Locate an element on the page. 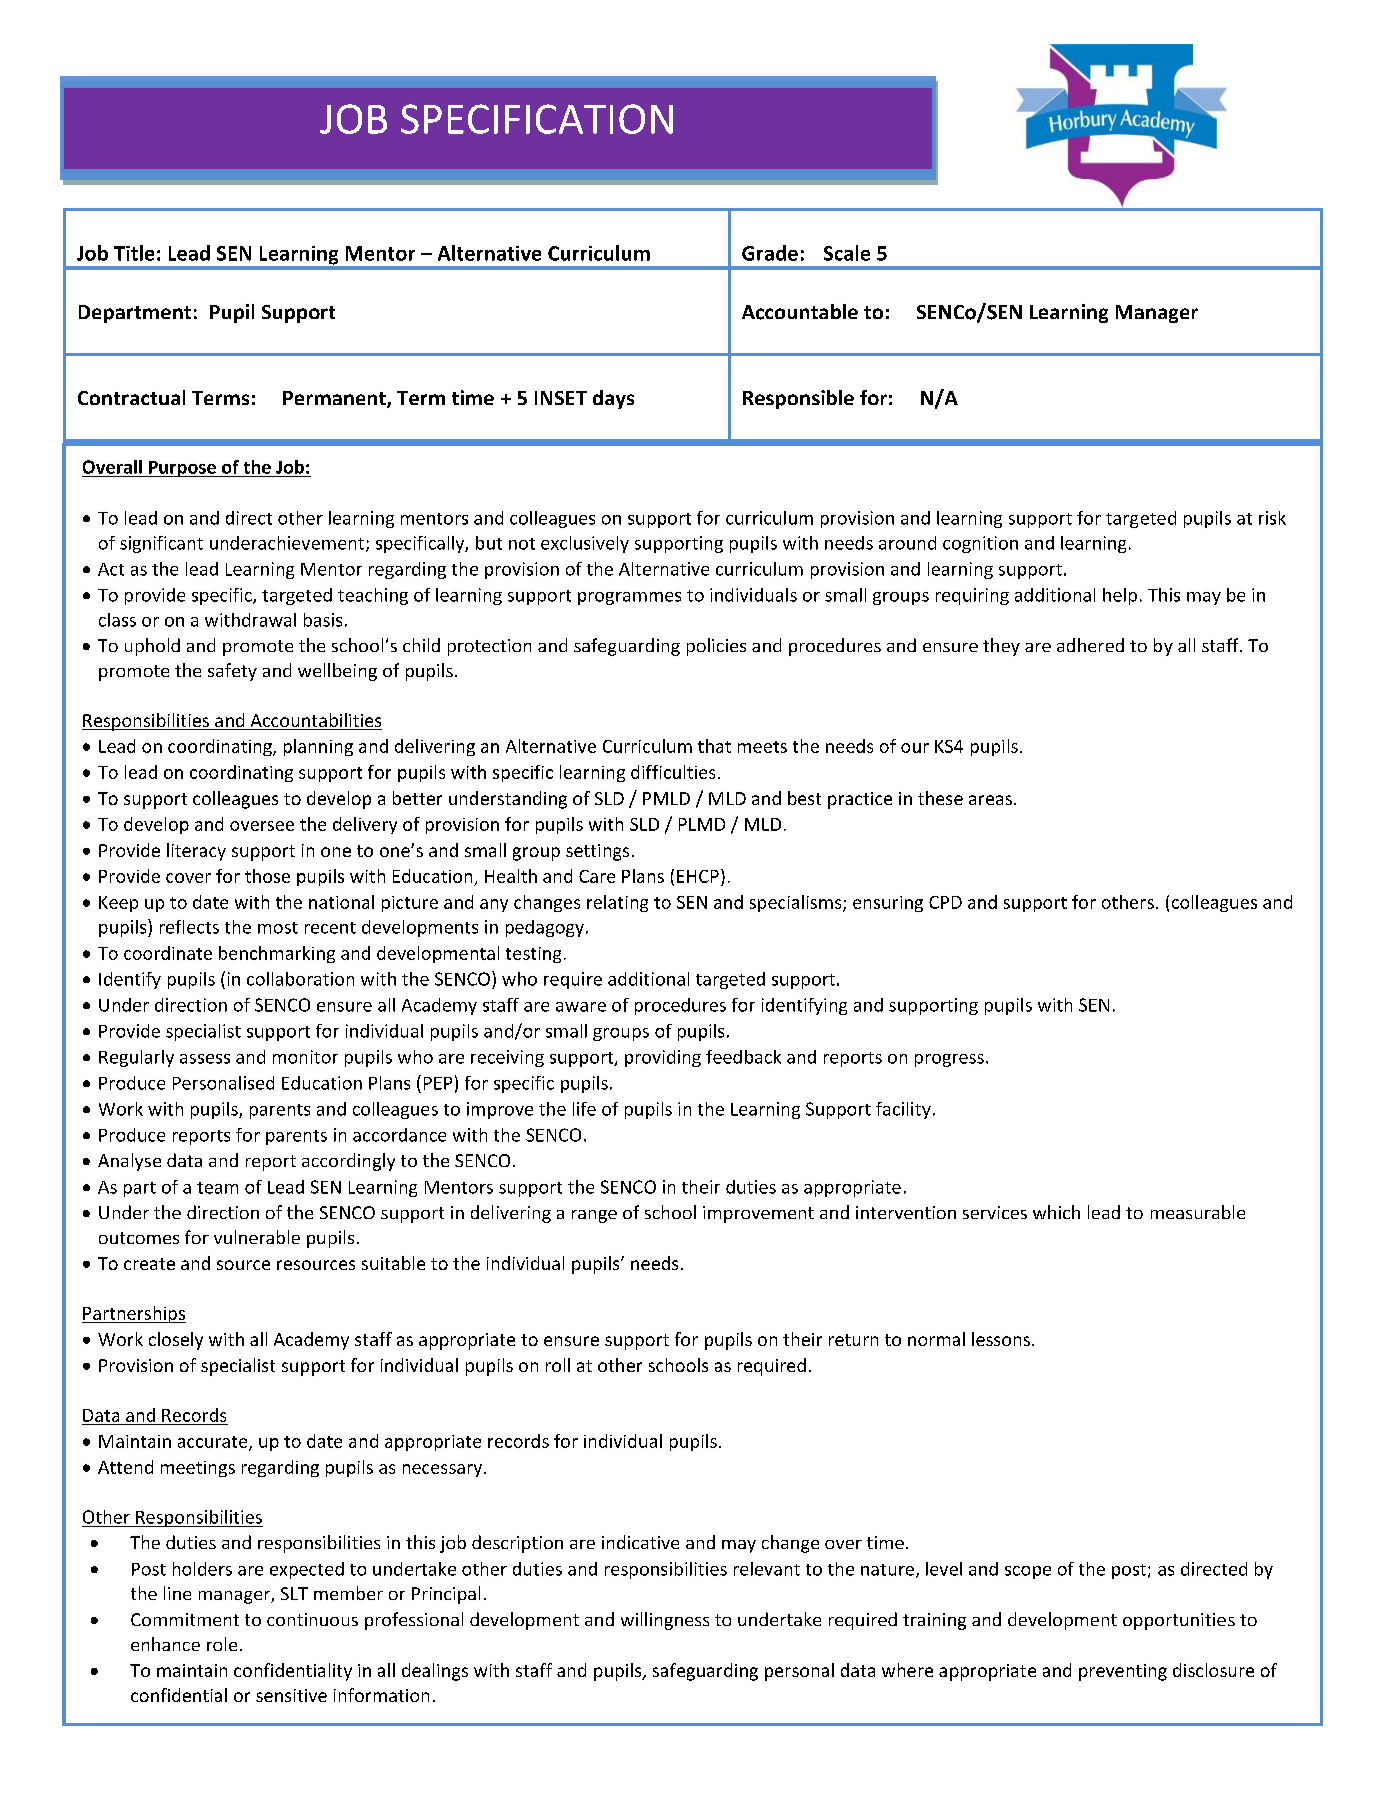 The height and width of the image is (1794, 1386). programmes is located at coordinates (629, 598).
